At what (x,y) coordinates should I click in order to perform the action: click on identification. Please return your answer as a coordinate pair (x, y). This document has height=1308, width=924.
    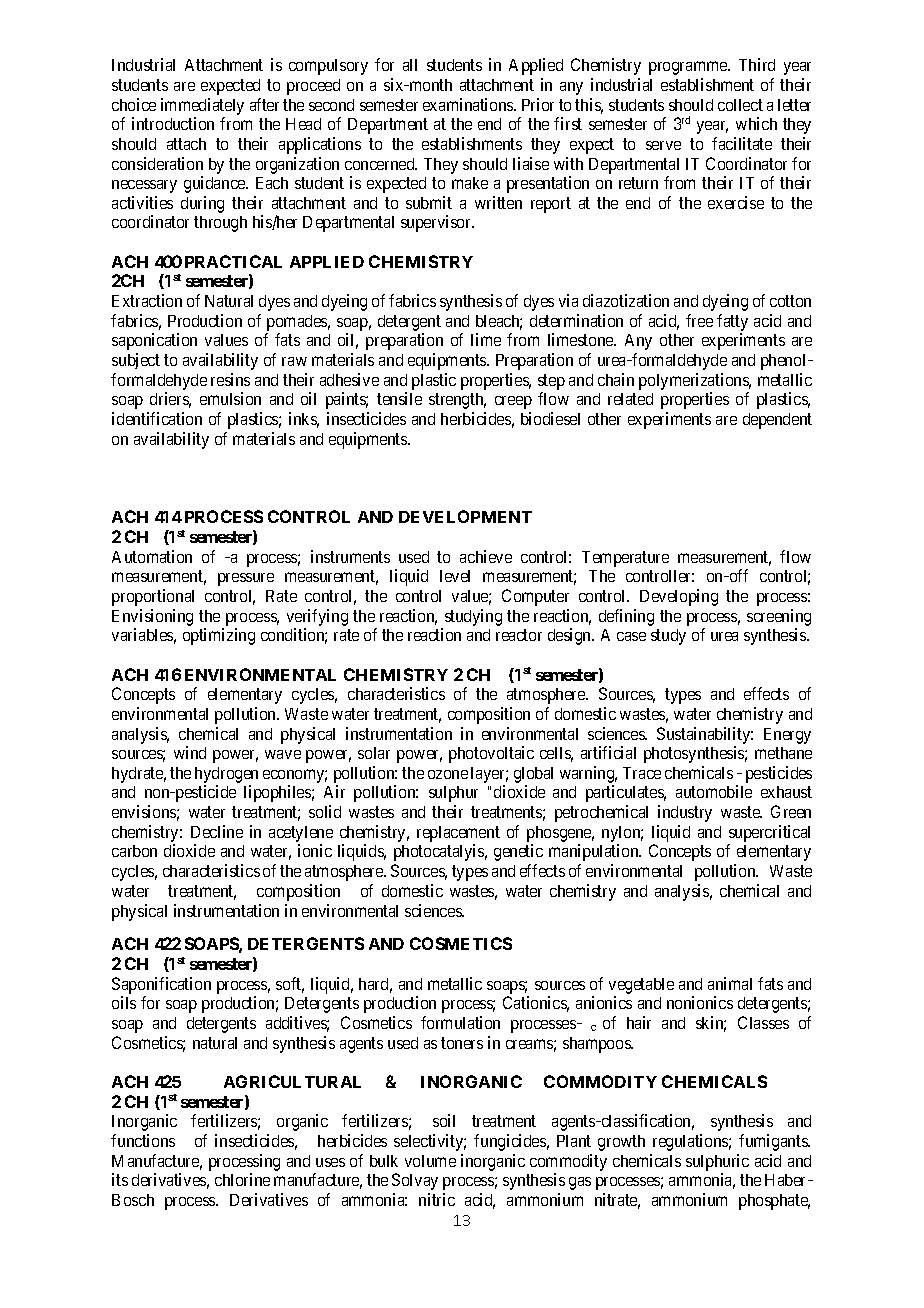
    Looking at the image, I should click on (157, 418).
